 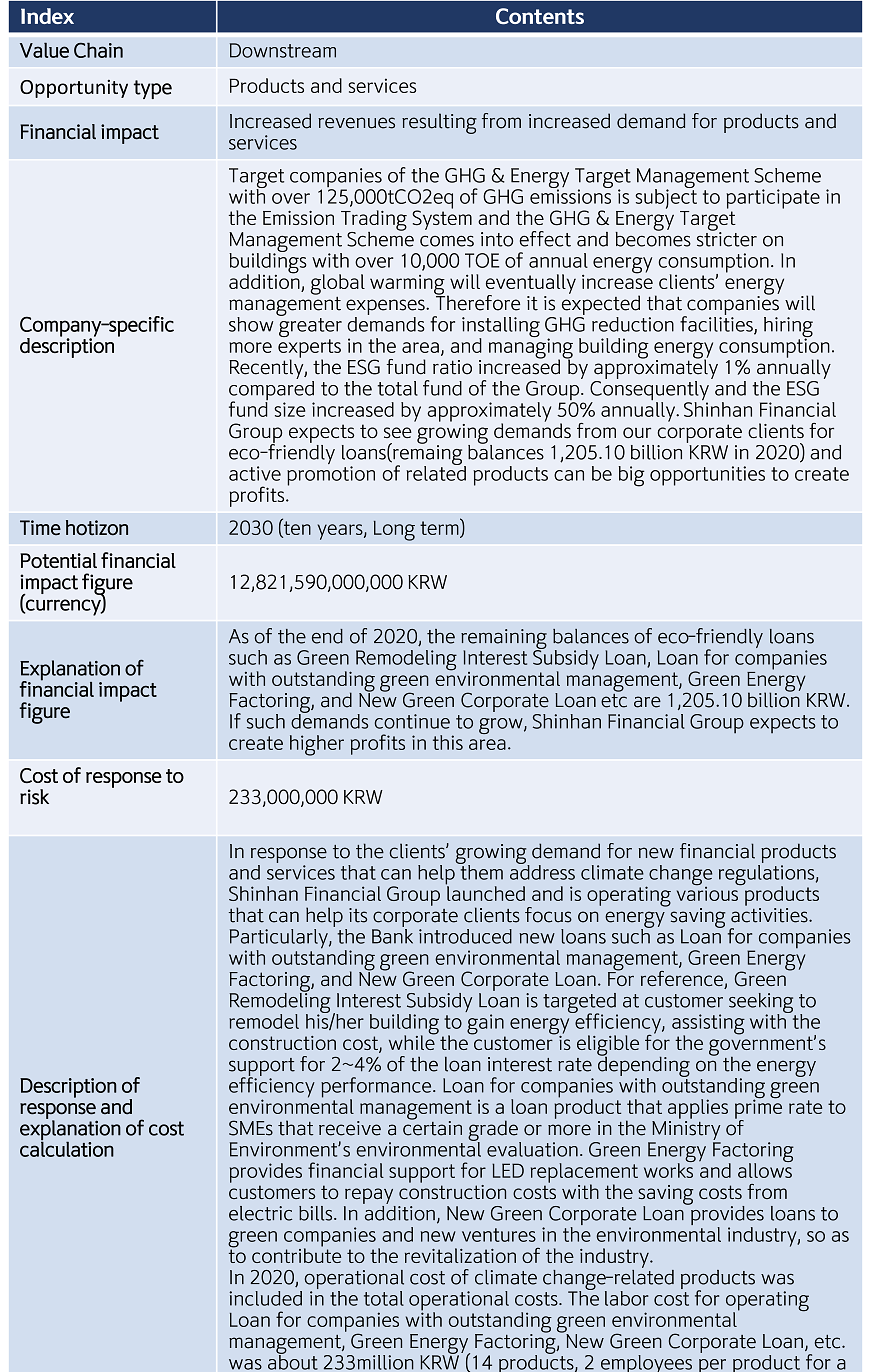 What do you see at coordinates (460, 1255) in the screenshot?
I see `revitalization` at bounding box center [460, 1255].
